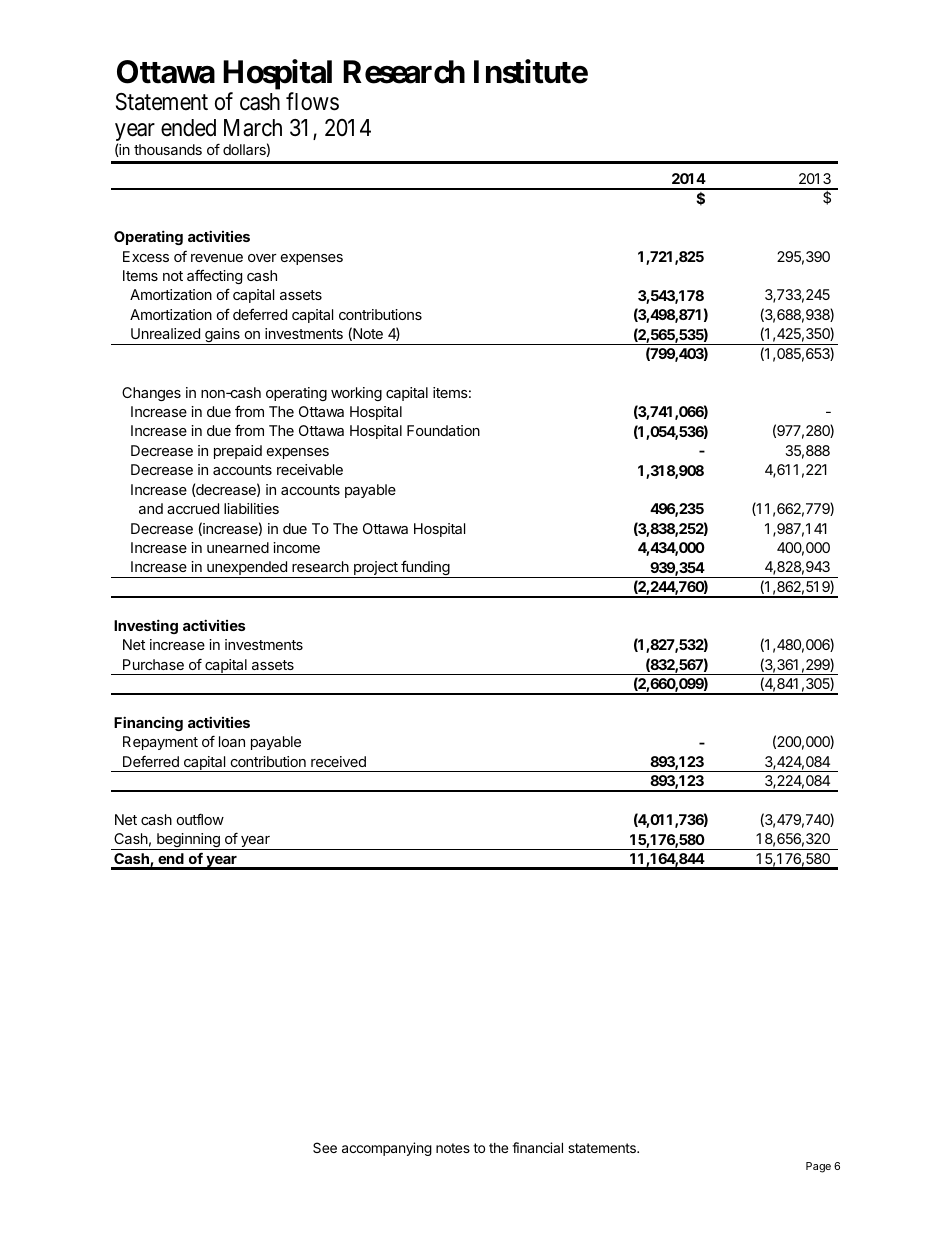  I want to click on See, so click(325, 1147).
